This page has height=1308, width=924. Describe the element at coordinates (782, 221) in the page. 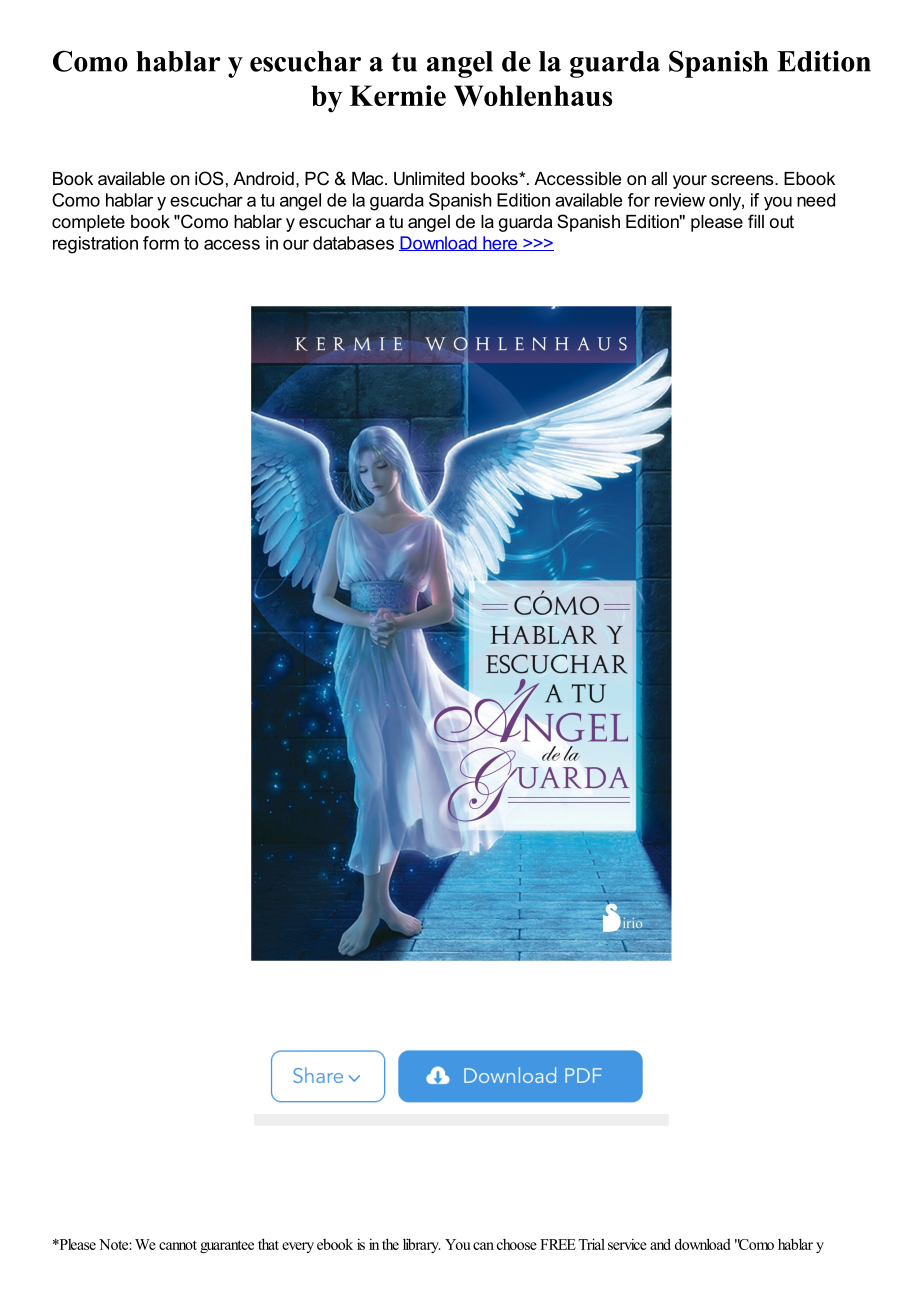

I see `out` at that location.
